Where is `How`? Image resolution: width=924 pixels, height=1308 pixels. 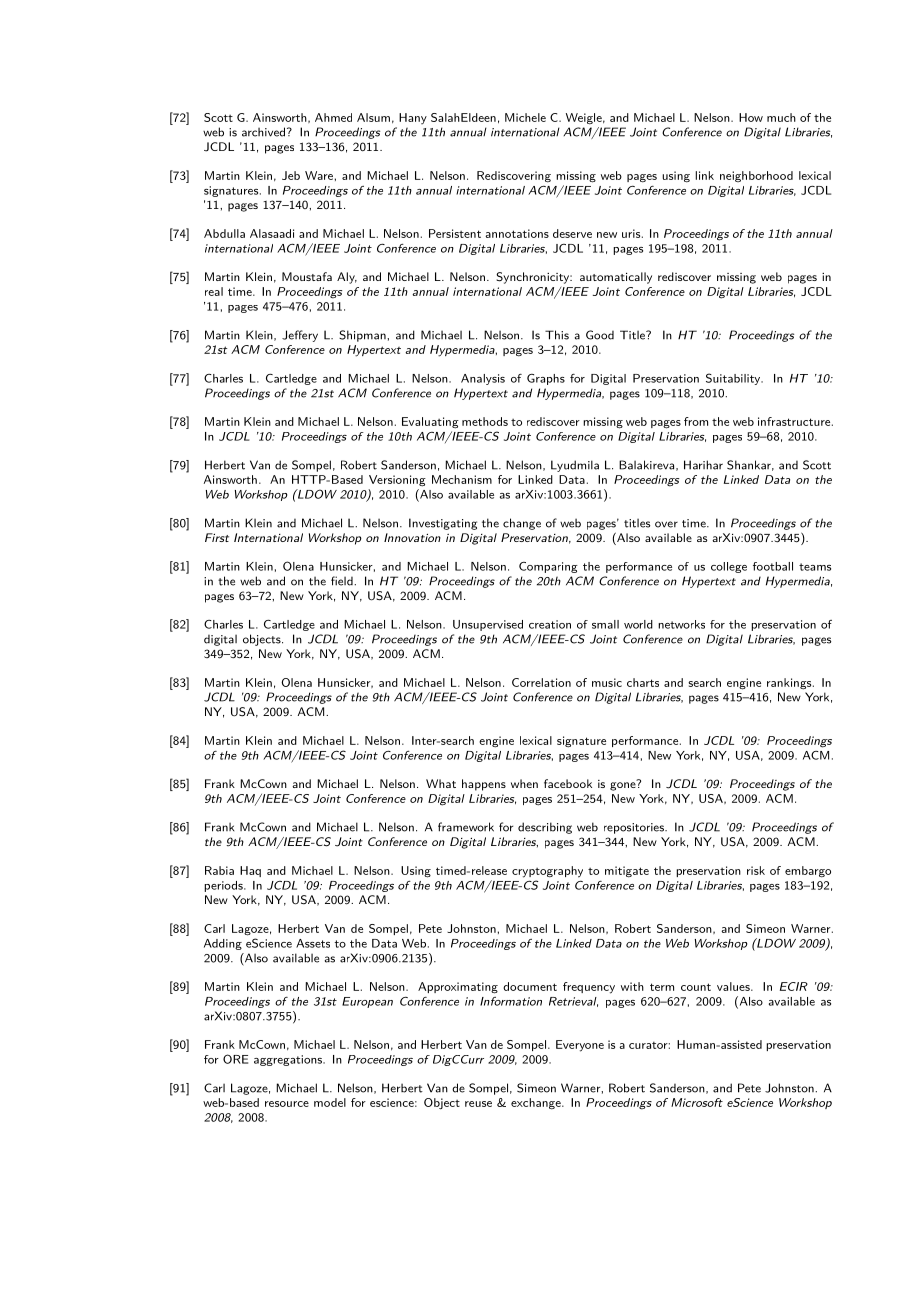 How is located at coordinates (751, 117).
